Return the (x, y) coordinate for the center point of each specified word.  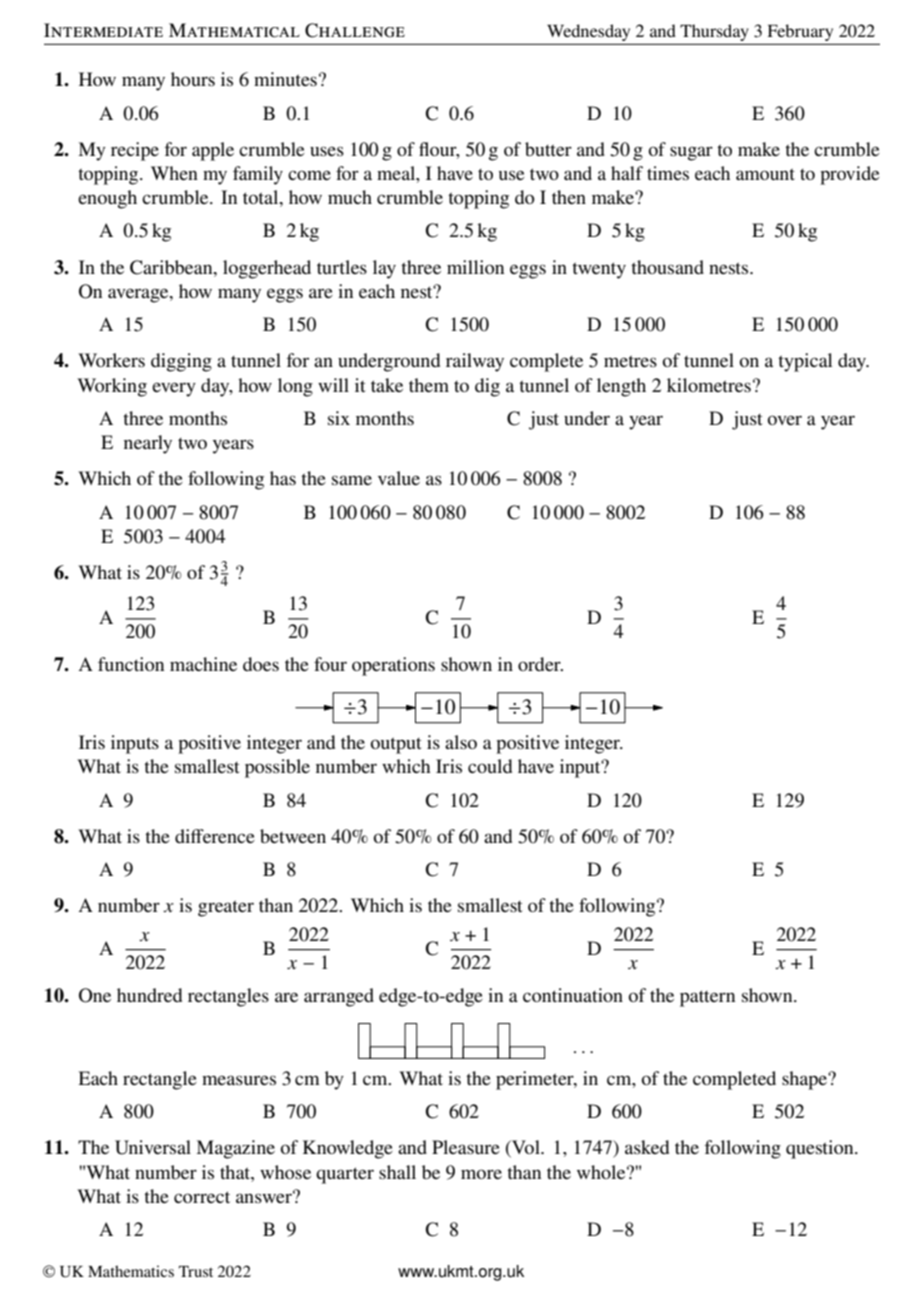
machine (203, 664)
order (540, 664)
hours (193, 79)
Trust (196, 1271)
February (800, 32)
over (784, 420)
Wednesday (588, 32)
